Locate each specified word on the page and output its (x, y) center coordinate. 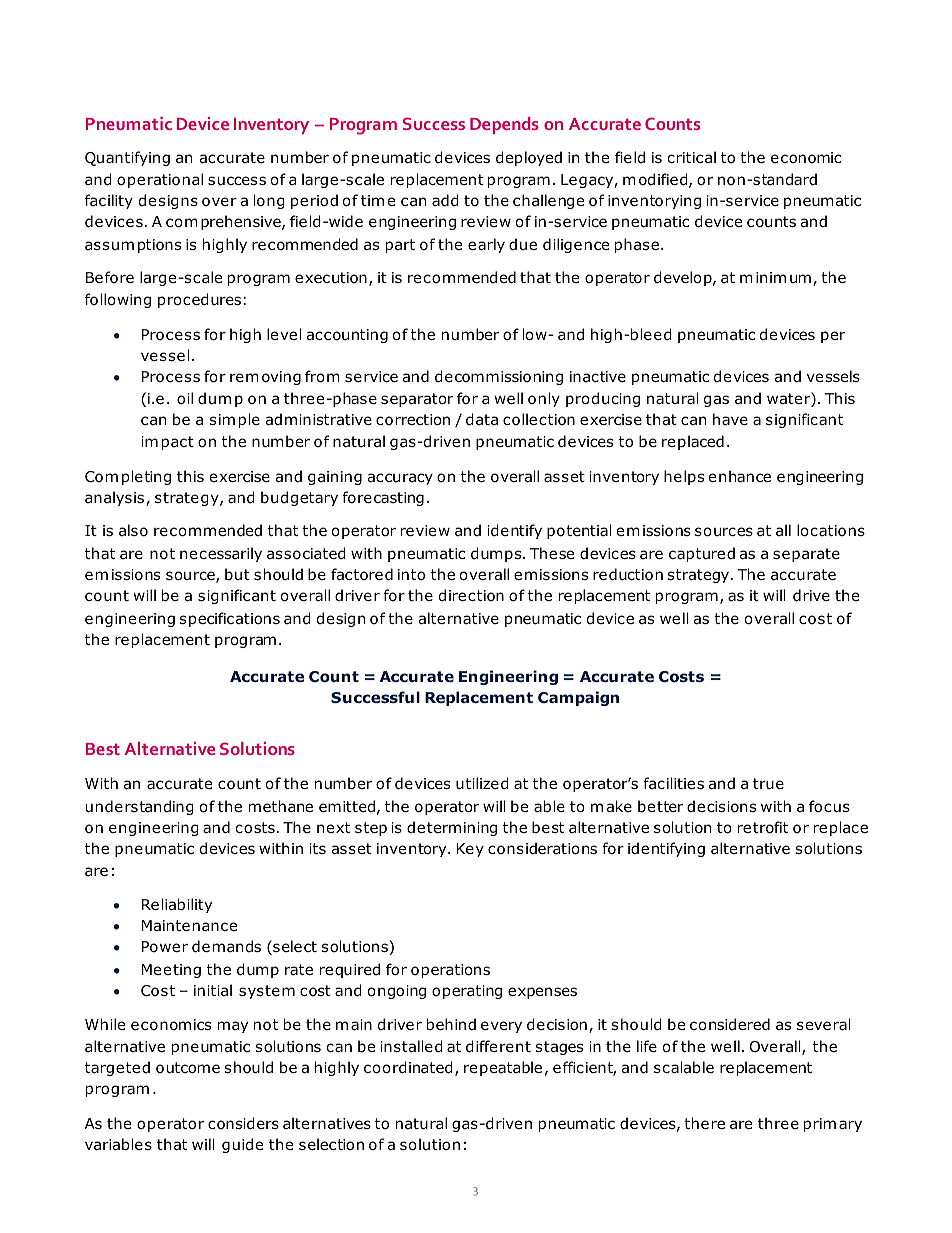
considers (243, 1123)
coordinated (408, 1067)
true (768, 784)
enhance (740, 476)
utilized (482, 783)
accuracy (400, 479)
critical (691, 157)
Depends (504, 125)
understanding (139, 807)
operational (160, 180)
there (704, 1123)
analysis (116, 498)
